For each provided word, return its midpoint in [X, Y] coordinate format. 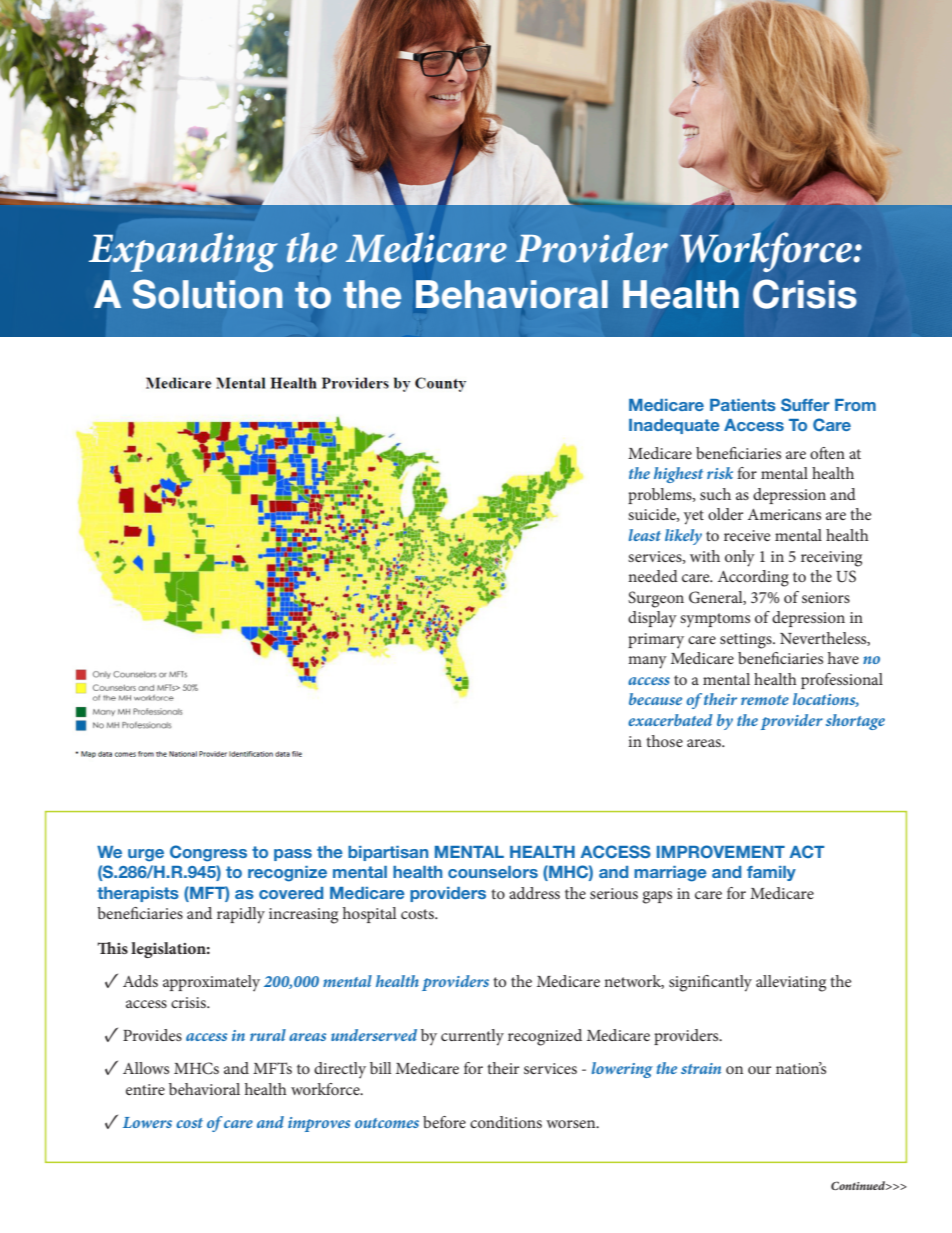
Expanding [183, 252]
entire [145, 1089]
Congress [208, 853]
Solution [207, 294]
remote [765, 700]
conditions [506, 1122]
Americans [784, 514]
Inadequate [674, 426]
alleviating [791, 983]
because [655, 699]
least [645, 535]
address [534, 893]
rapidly [241, 915]
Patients [743, 405]
